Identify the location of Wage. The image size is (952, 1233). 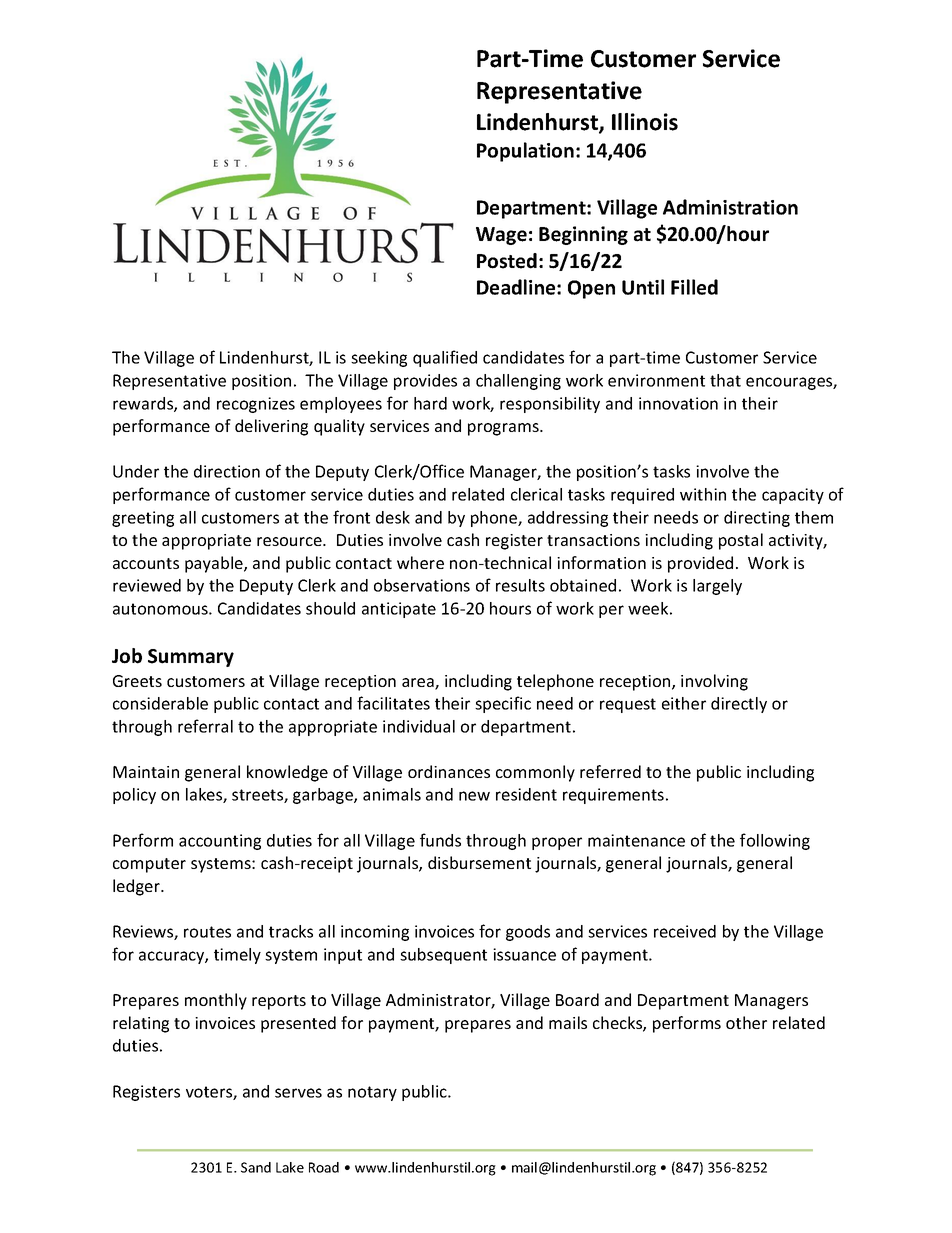
(501, 236).
